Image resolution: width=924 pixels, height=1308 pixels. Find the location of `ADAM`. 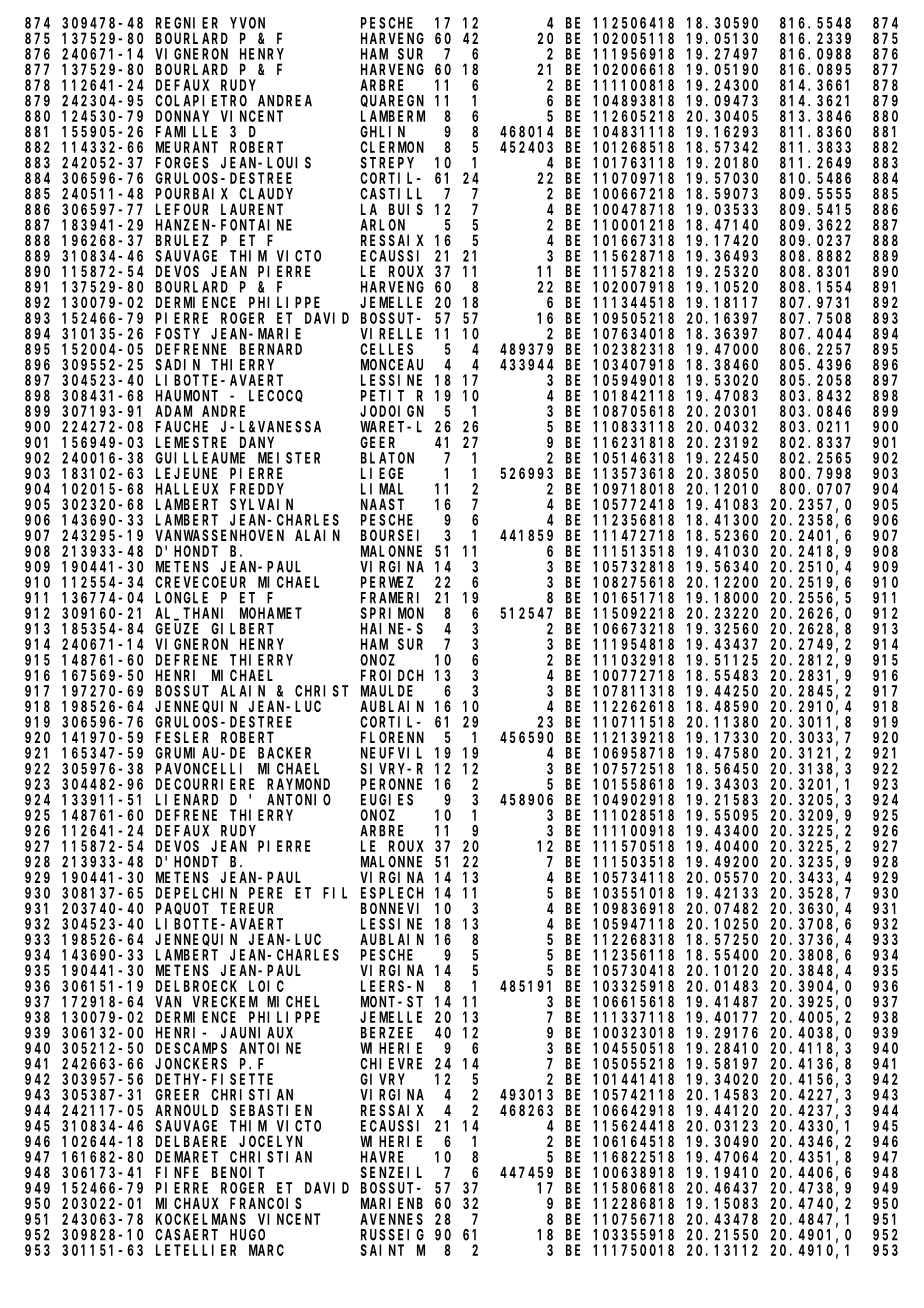

ADAM is located at coordinates (173, 411).
